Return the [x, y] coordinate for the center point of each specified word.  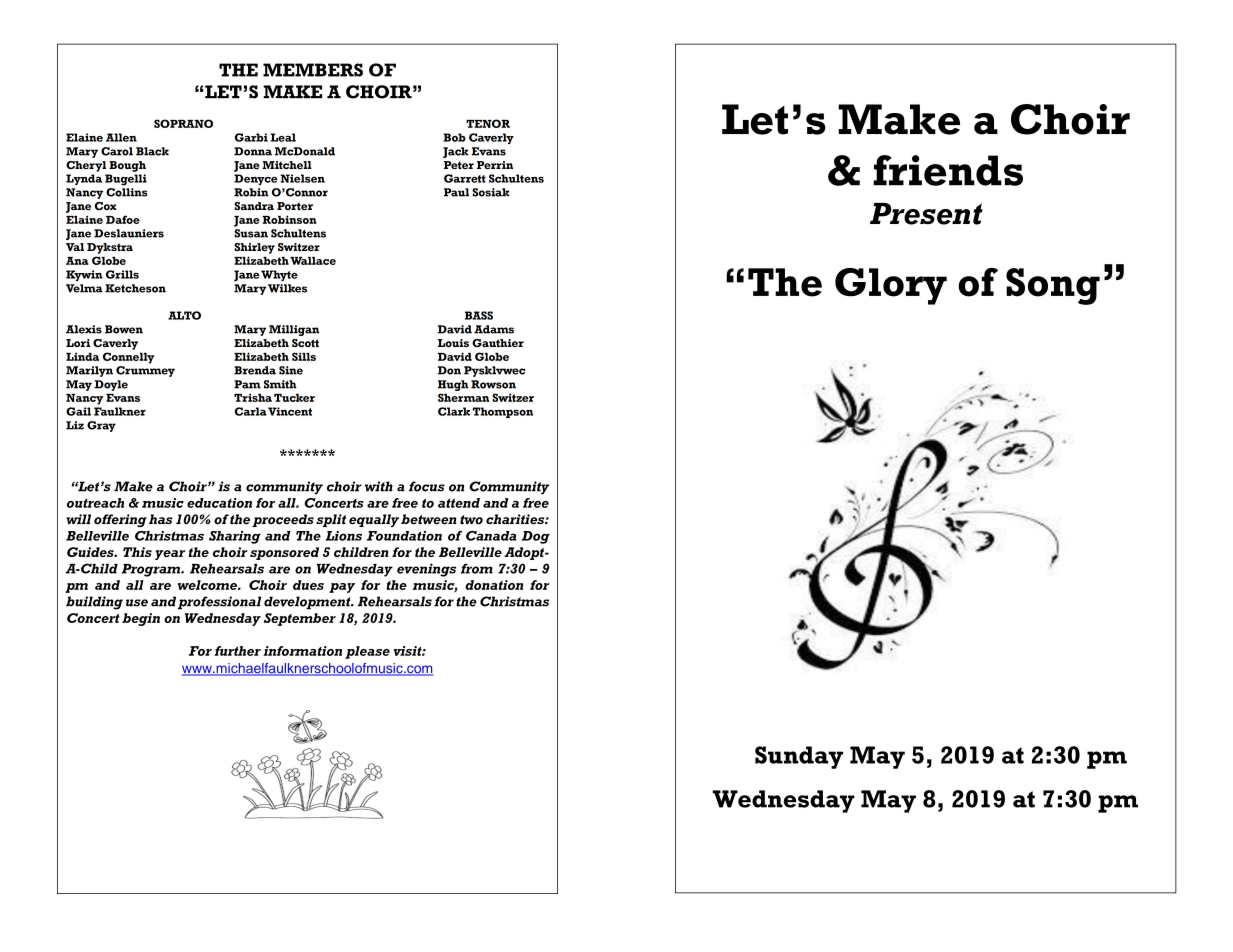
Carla [251, 411]
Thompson [503, 412]
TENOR [488, 123]
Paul [456, 192]
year [170, 555]
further [237, 651]
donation [494, 585]
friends [948, 170]
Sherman [463, 397]
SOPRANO [183, 123]
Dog [536, 537]
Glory [891, 286]
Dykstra [110, 248]
